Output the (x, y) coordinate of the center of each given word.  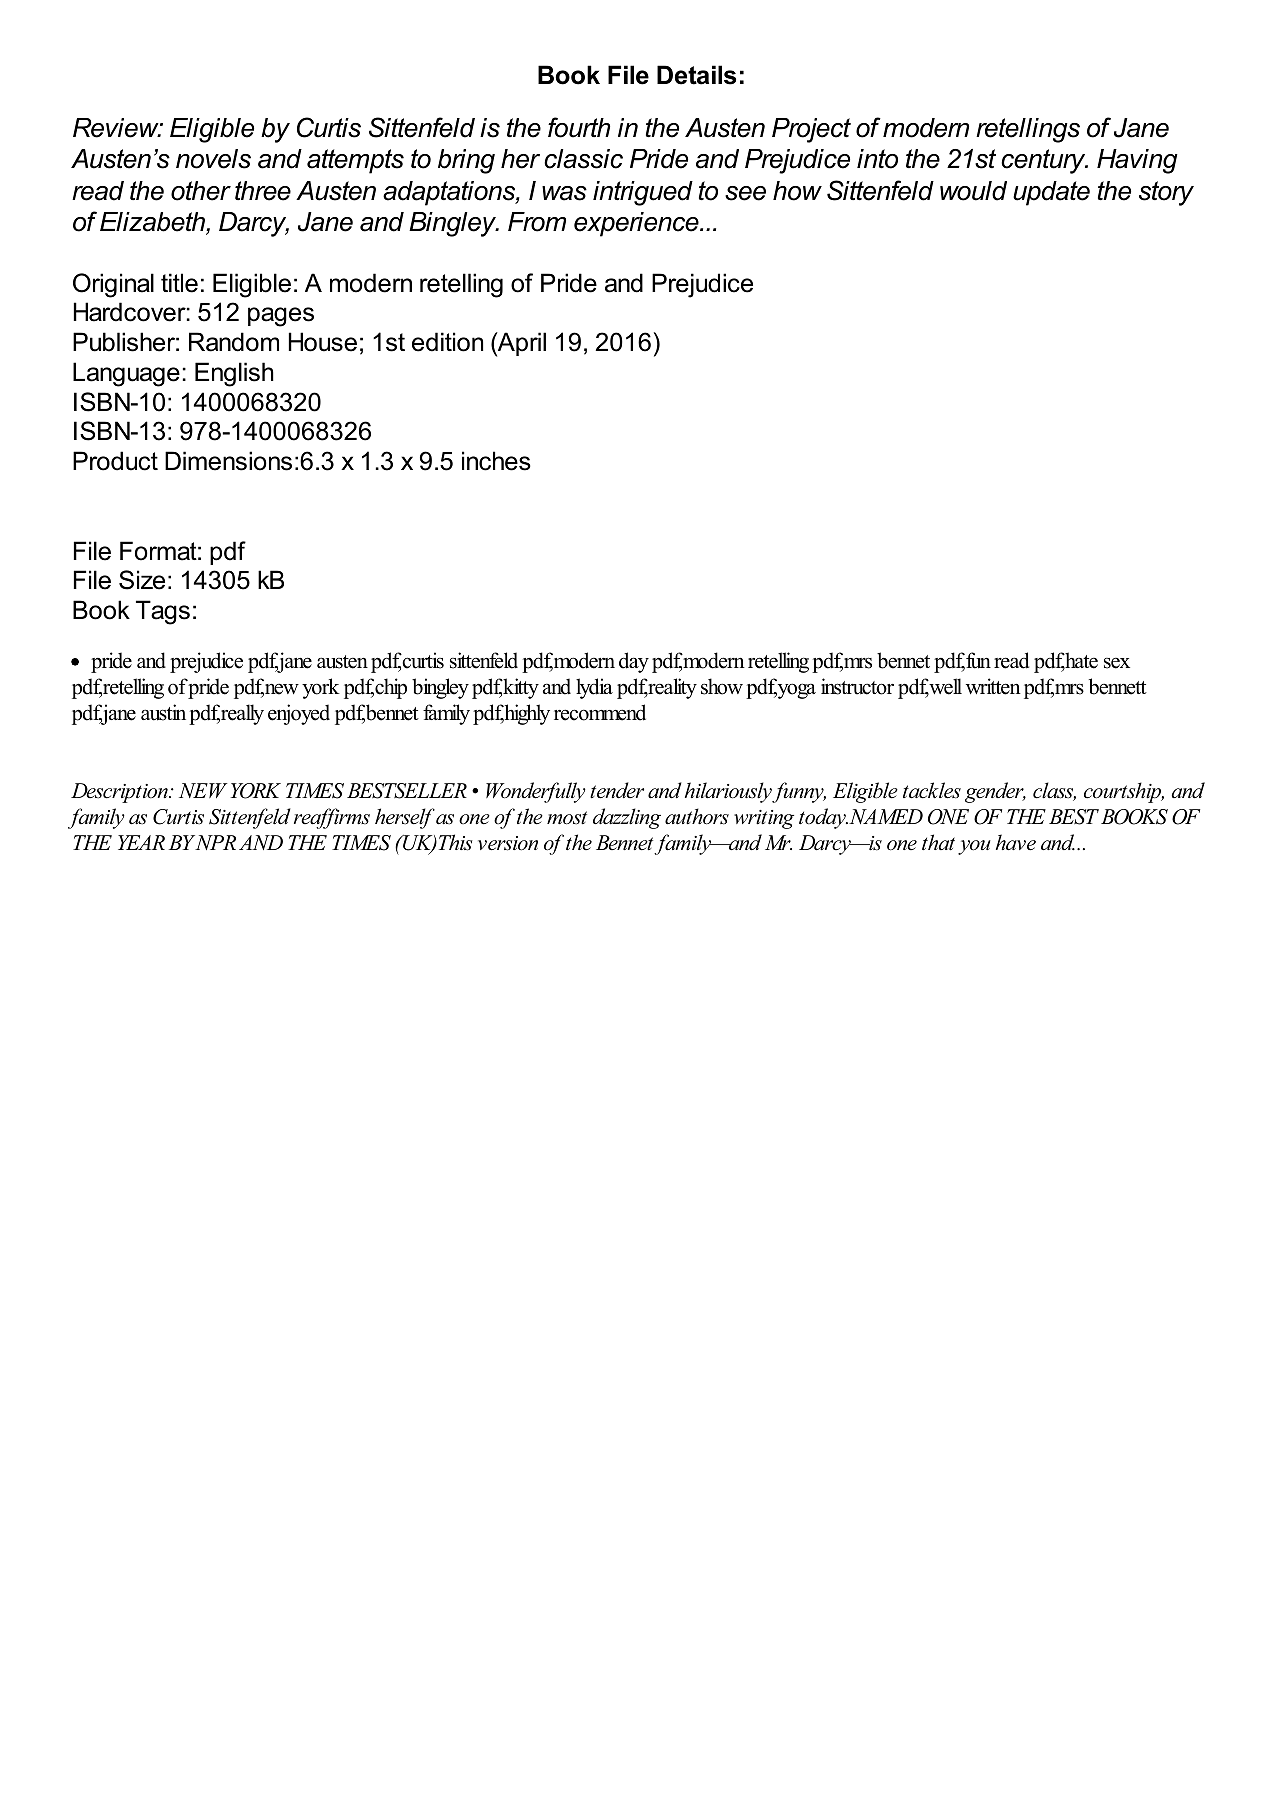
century (1044, 161)
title (179, 283)
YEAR (141, 842)
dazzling (627, 818)
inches (496, 461)
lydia (594, 688)
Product (115, 461)
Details (696, 75)
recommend (600, 712)
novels (213, 159)
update (1051, 193)
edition (447, 342)
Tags (163, 612)
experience (637, 224)
